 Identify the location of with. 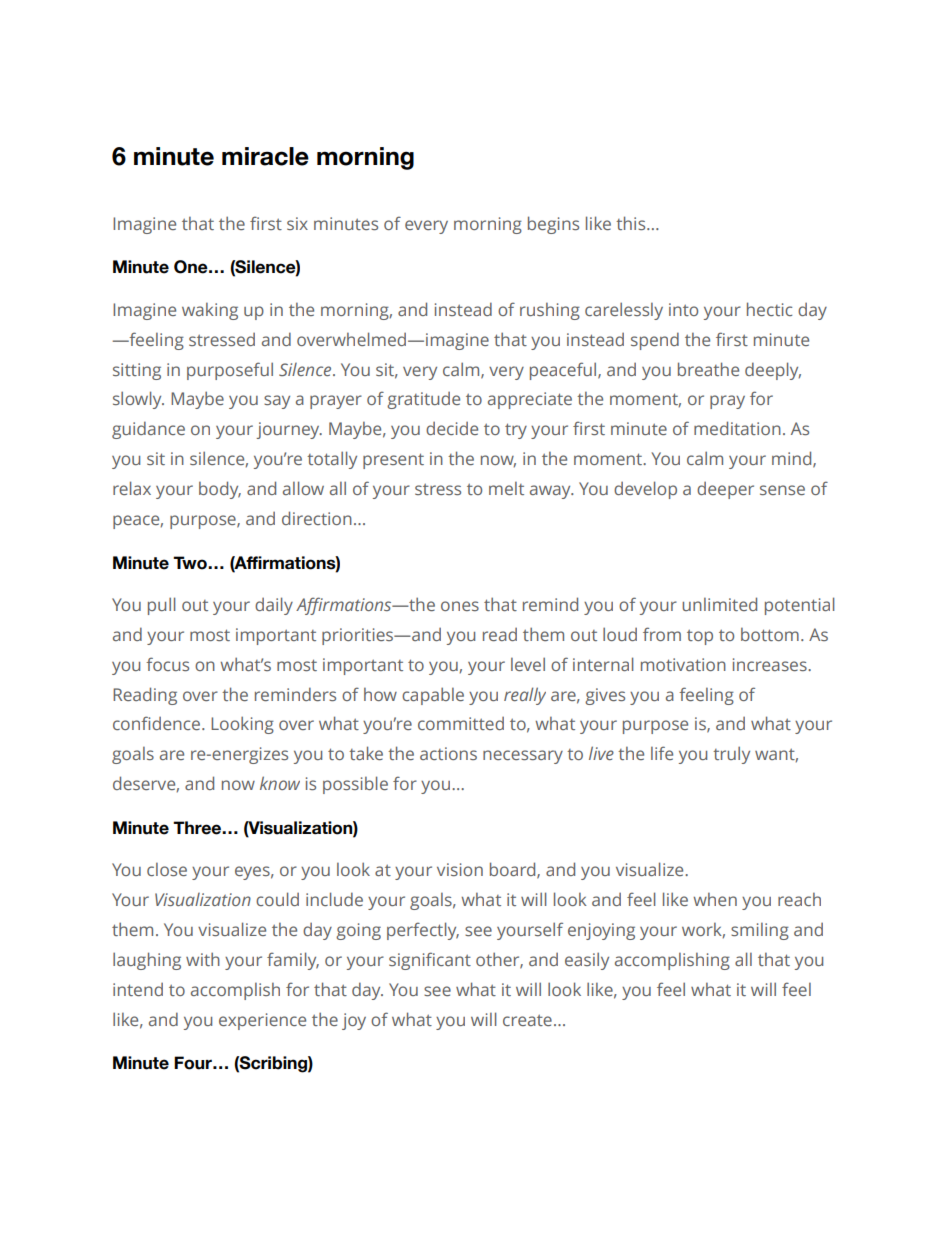
(203, 959).
